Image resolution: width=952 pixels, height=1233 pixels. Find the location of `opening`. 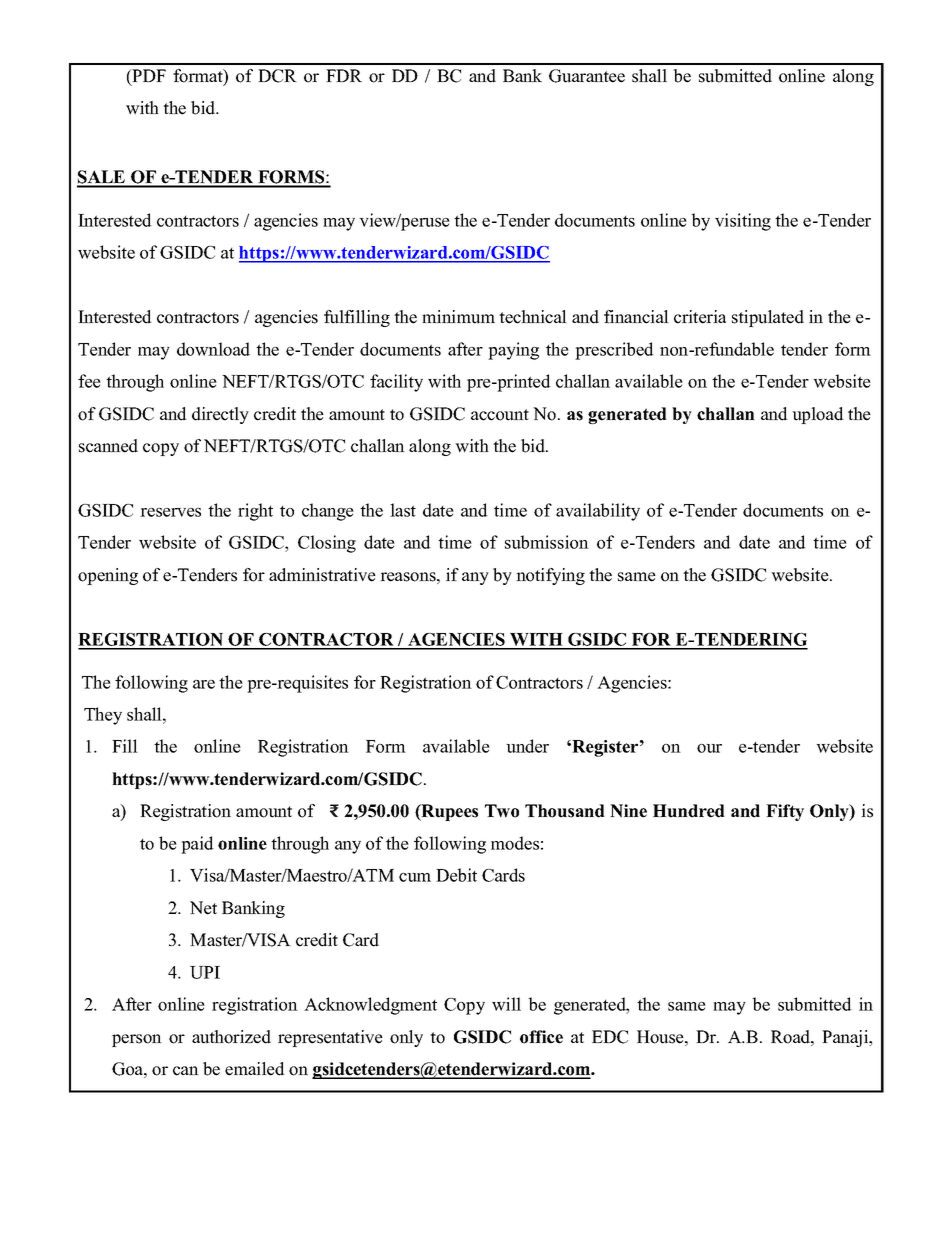

opening is located at coordinates (108, 576).
